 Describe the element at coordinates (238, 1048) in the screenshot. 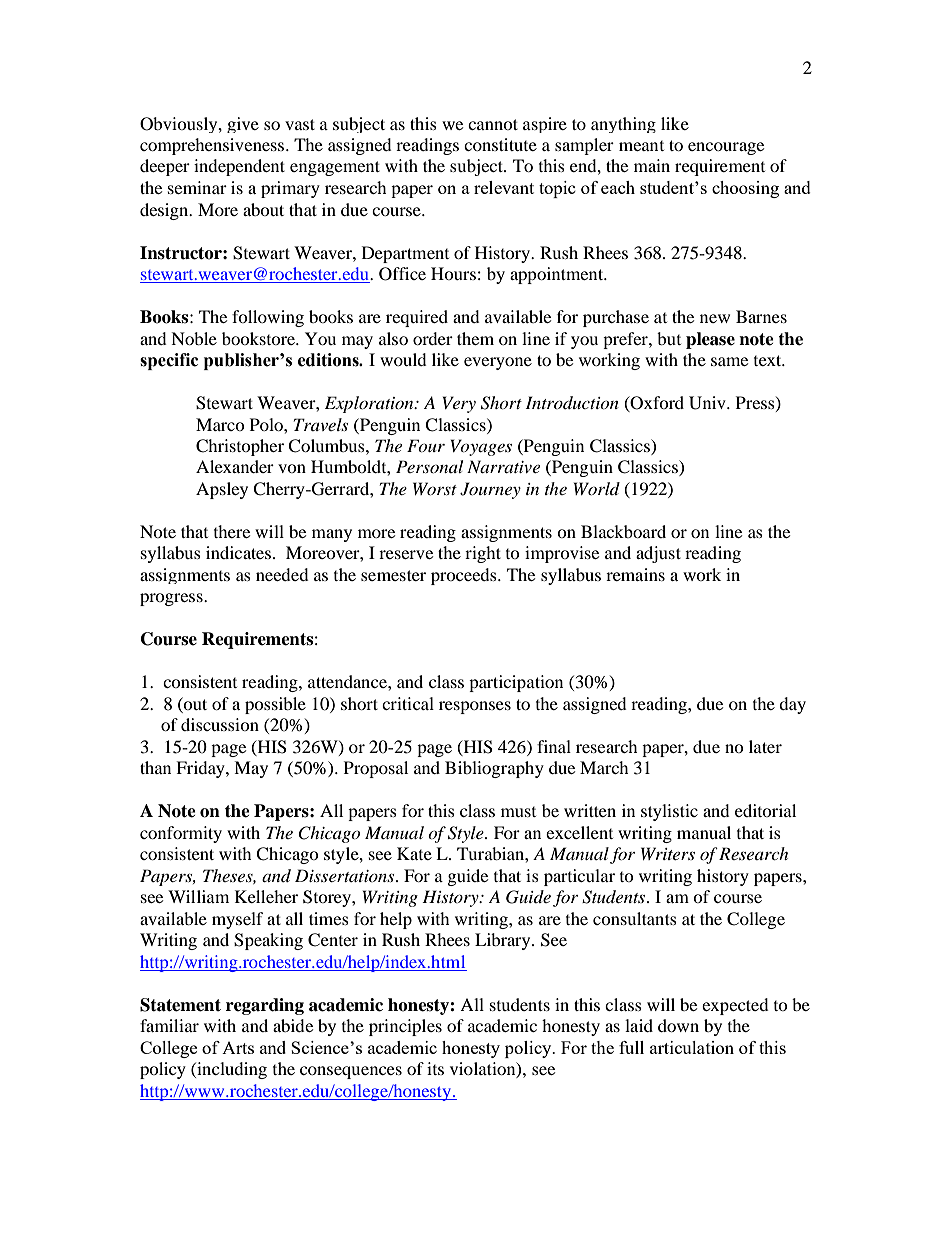

I see `Arts` at that location.
